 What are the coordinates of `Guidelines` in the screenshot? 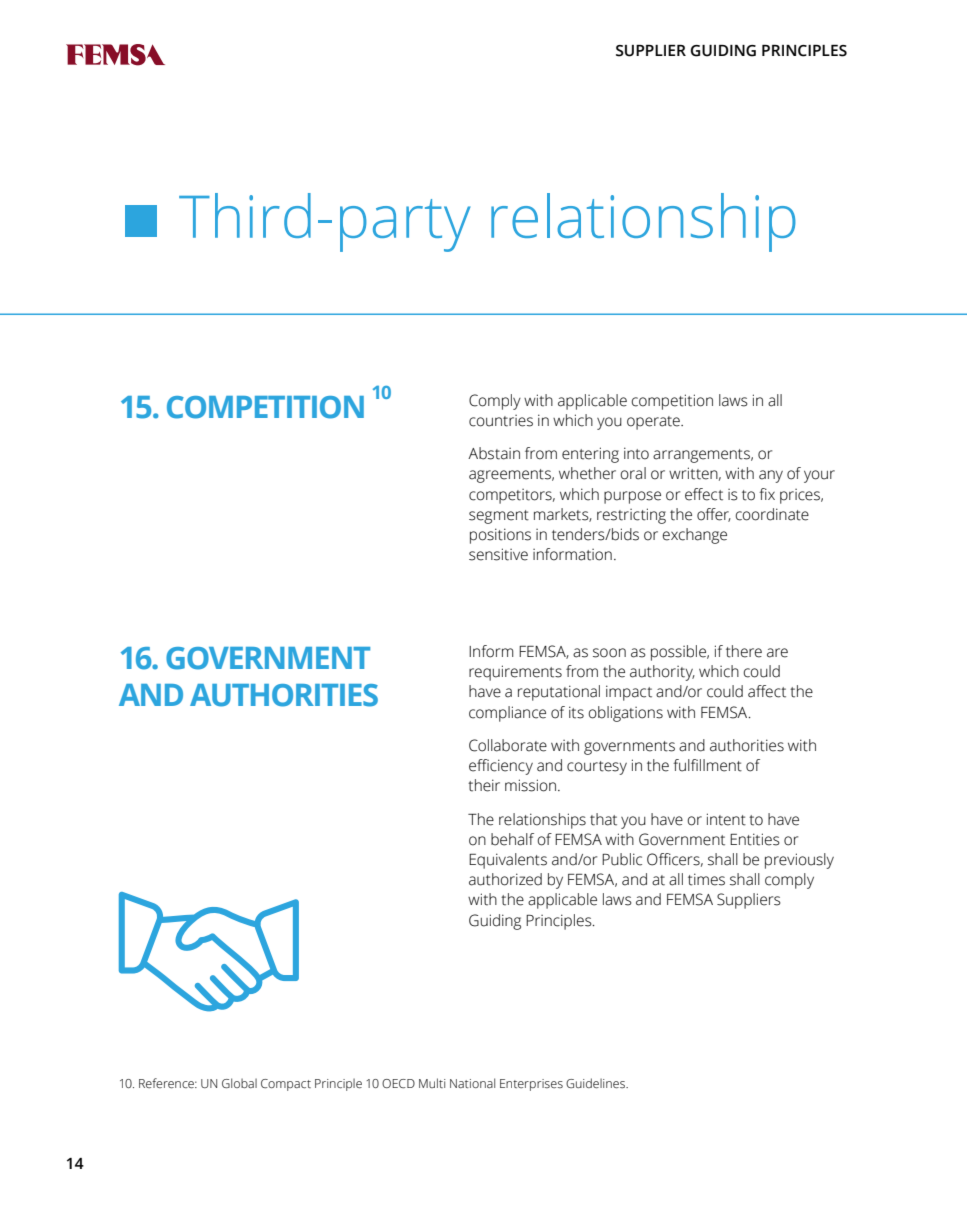 It's located at (596, 1083).
